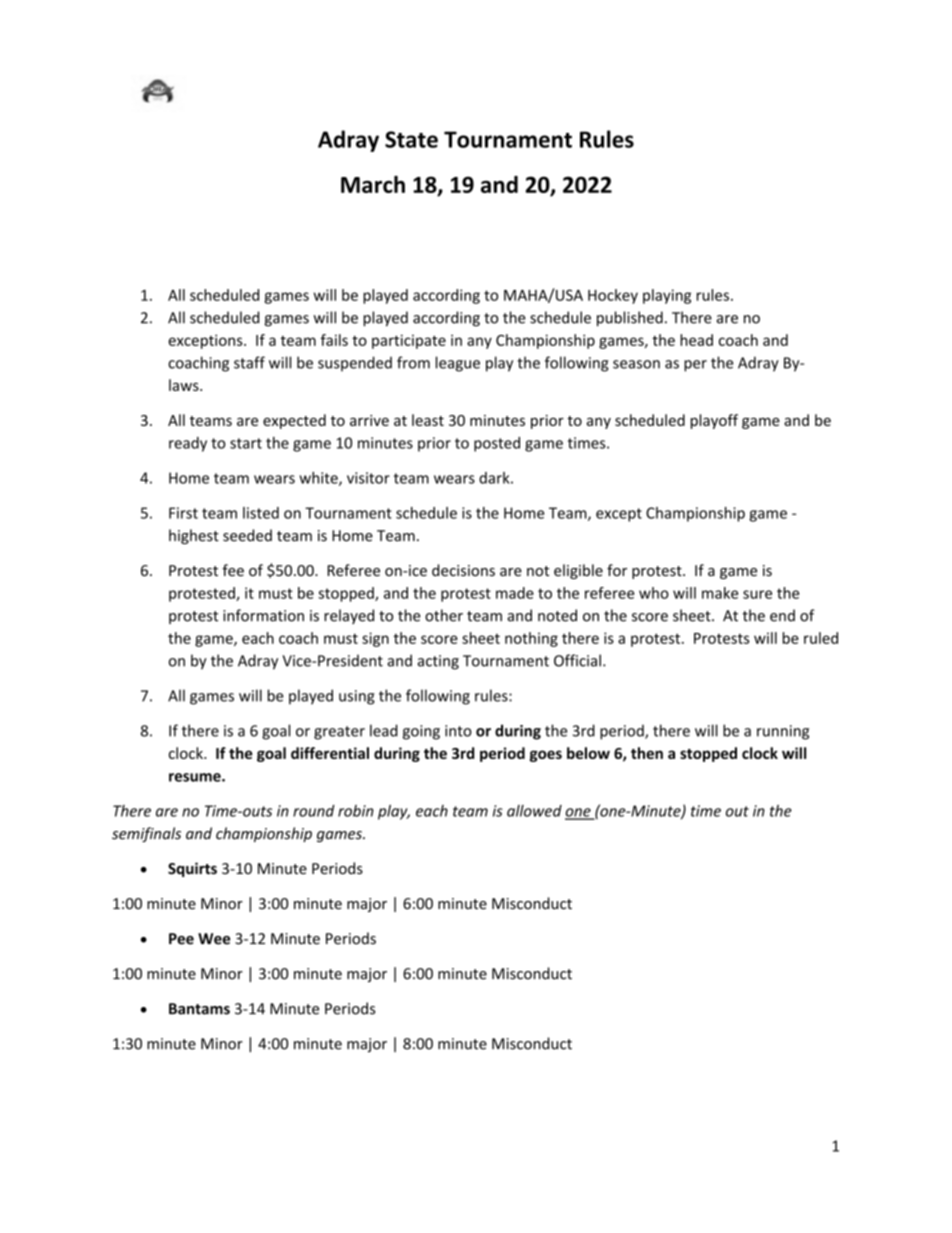  What do you see at coordinates (314, 811) in the screenshot?
I see `round` at bounding box center [314, 811].
